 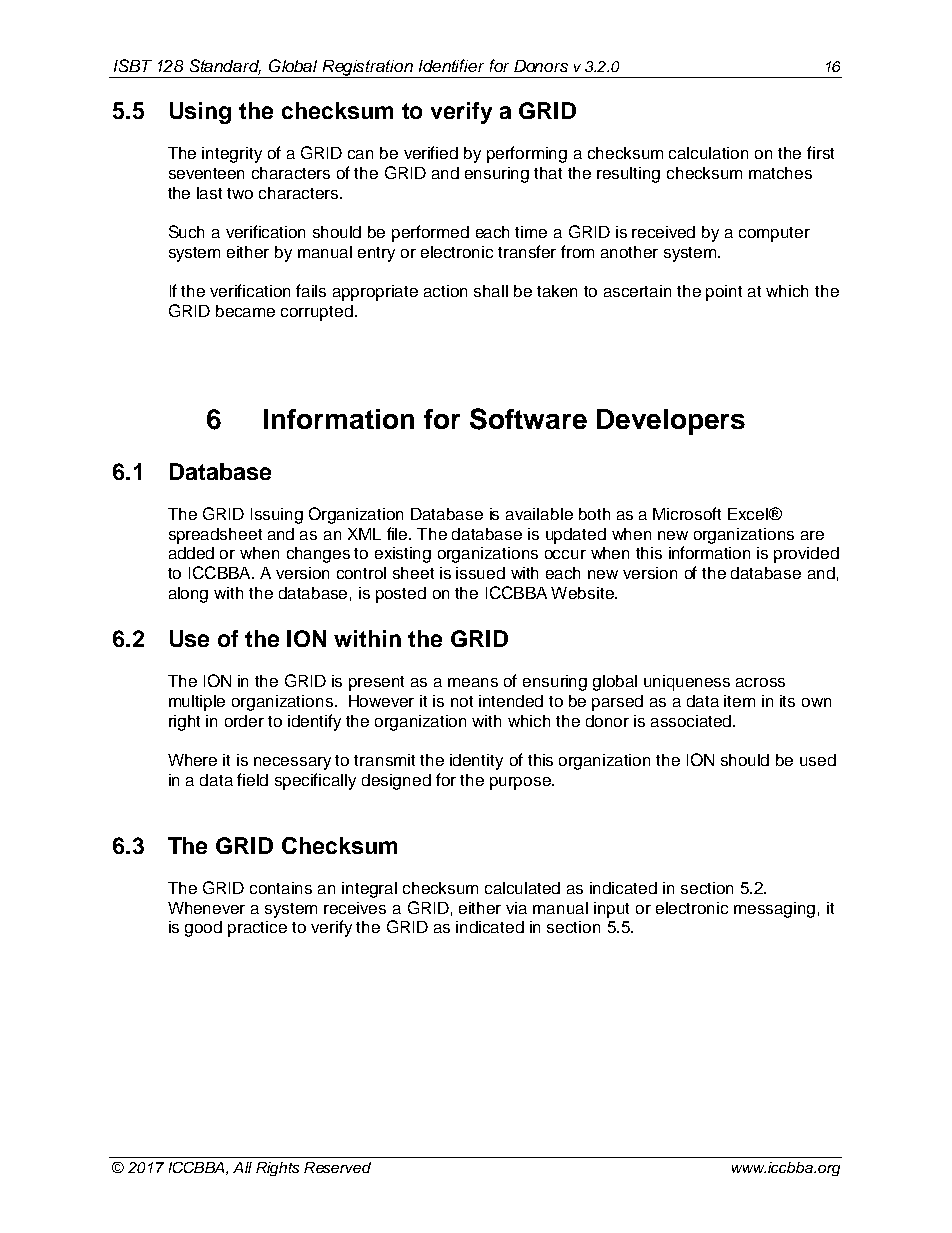 What do you see at coordinates (760, 682) in the image?
I see `across` at bounding box center [760, 682].
